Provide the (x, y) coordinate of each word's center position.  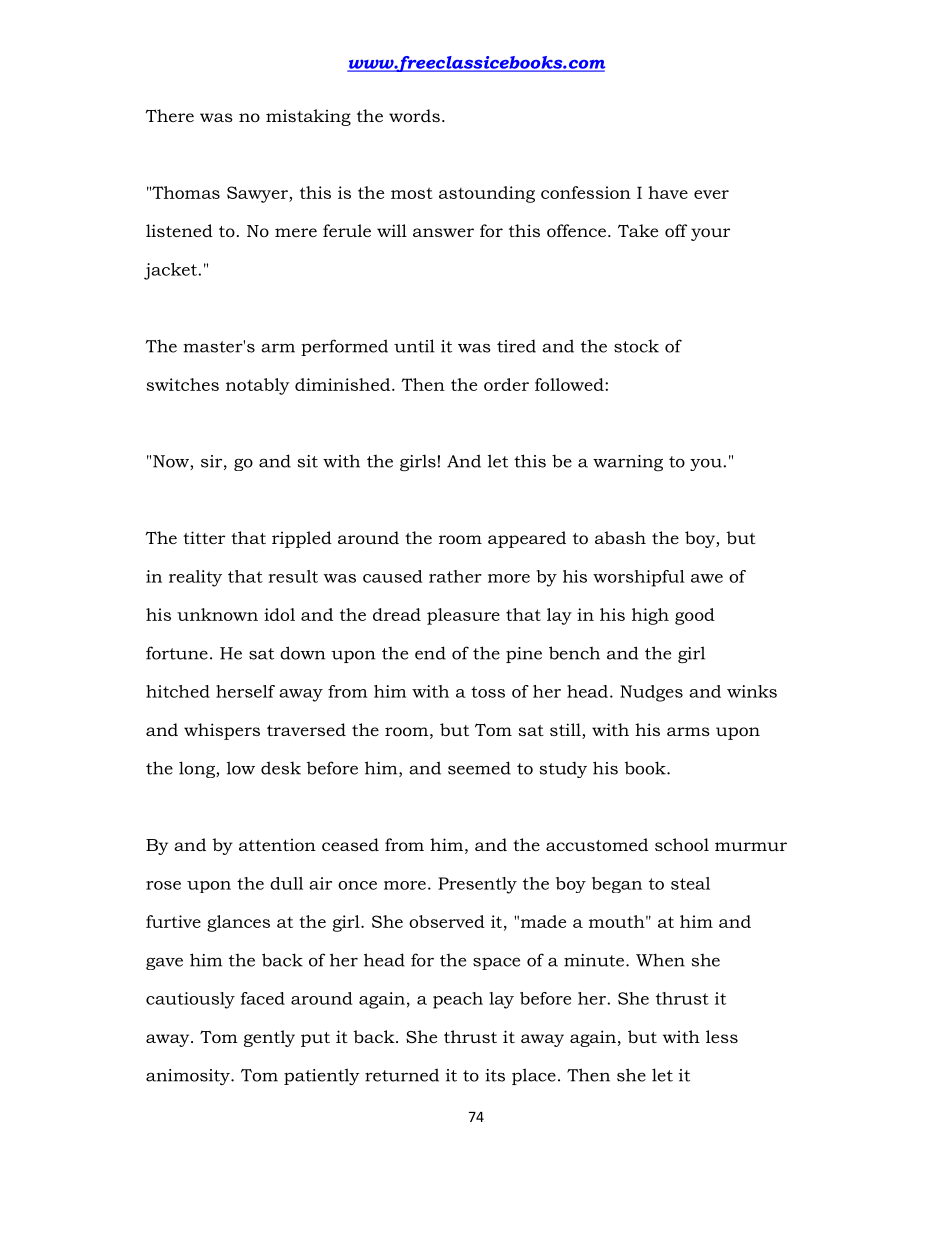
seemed (479, 768)
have (668, 192)
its (495, 1075)
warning (628, 463)
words (414, 115)
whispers (222, 731)
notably (257, 386)
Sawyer (258, 194)
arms (688, 731)
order (506, 384)
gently (269, 1038)
